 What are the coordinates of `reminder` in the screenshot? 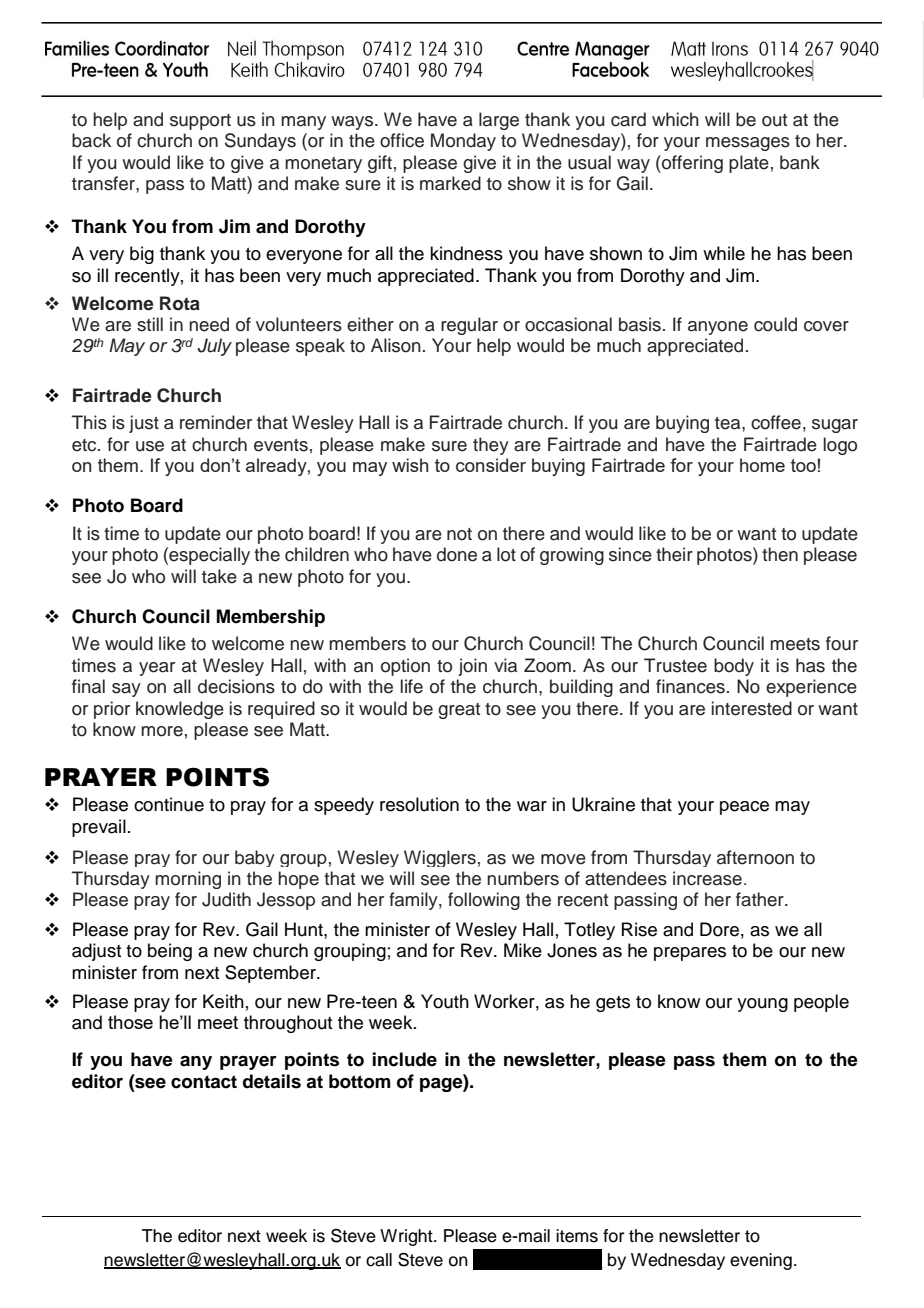 It's located at (216, 422).
